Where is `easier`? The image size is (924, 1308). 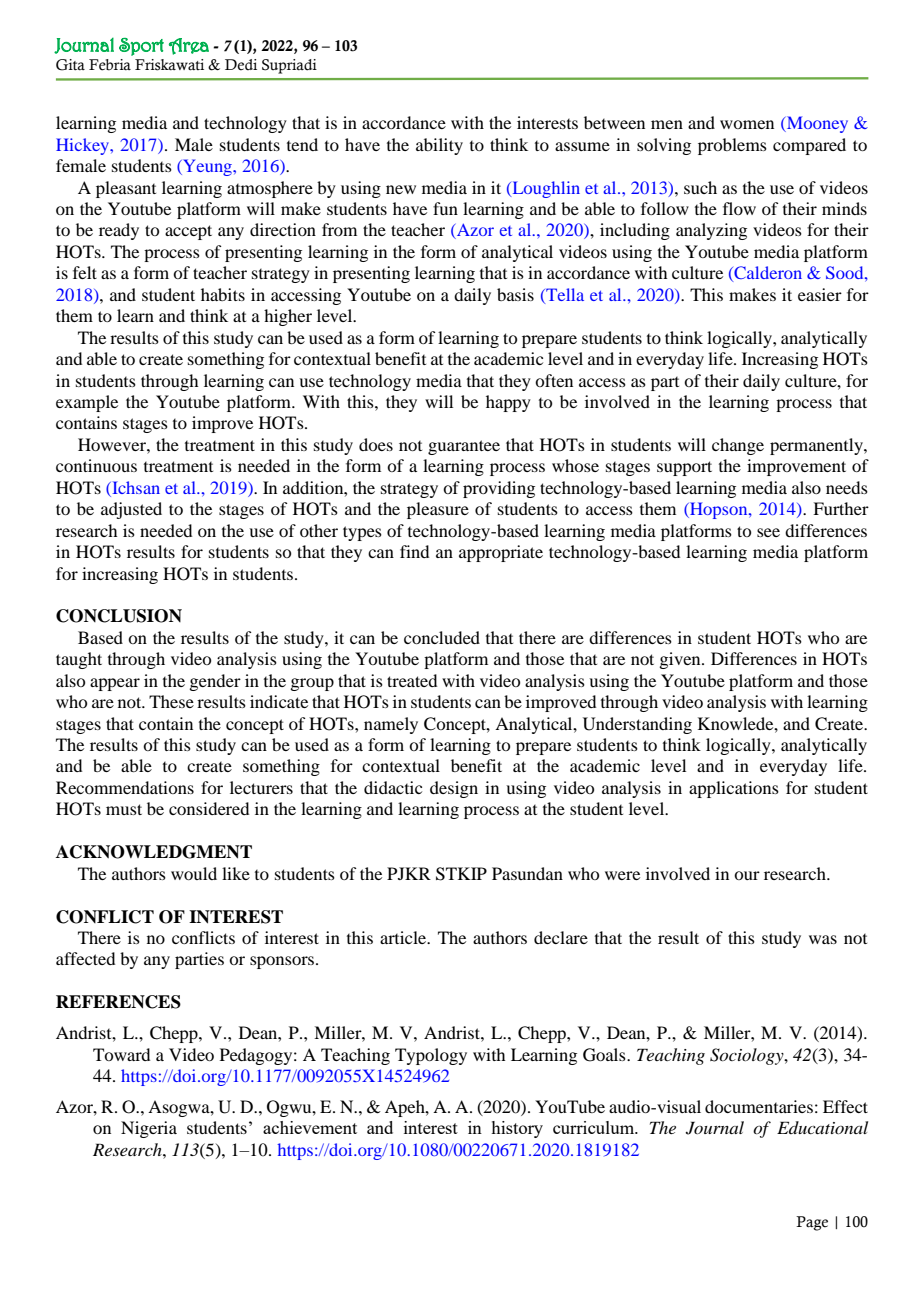
easier is located at coordinates (820, 294).
